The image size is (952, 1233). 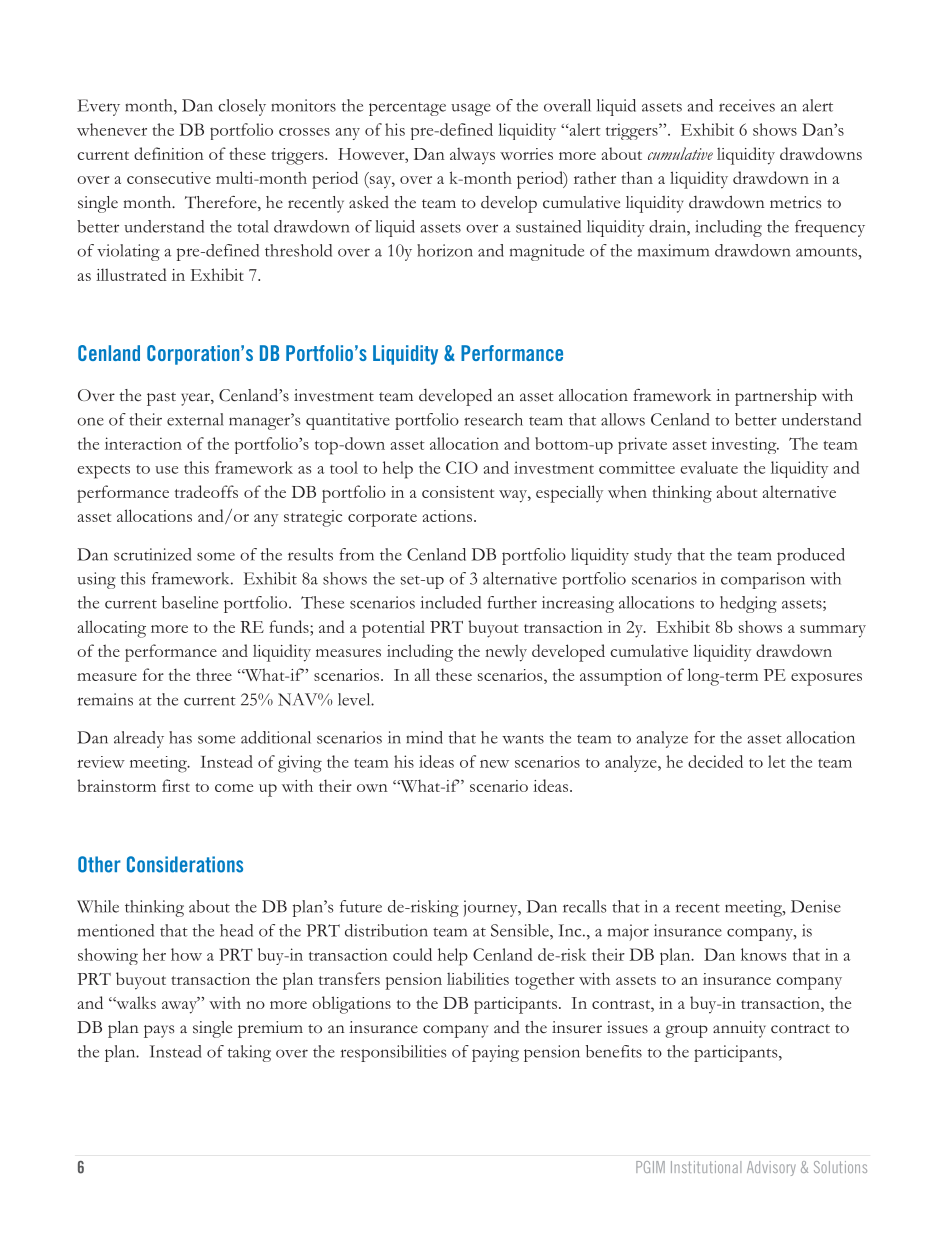 What do you see at coordinates (190, 602) in the image?
I see `baseline` at bounding box center [190, 602].
